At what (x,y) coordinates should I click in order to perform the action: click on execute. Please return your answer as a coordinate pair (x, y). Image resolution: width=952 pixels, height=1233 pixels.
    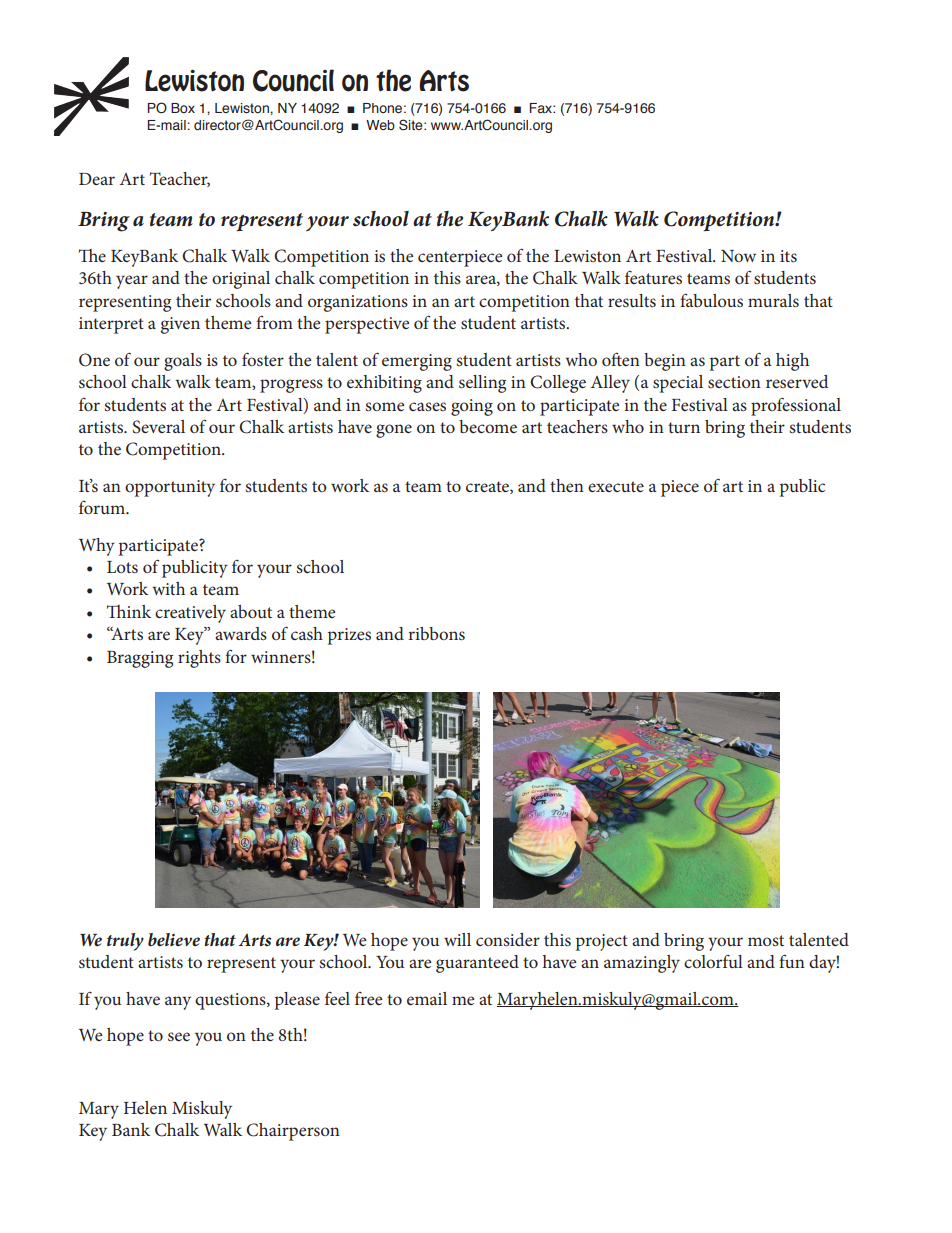
    Looking at the image, I should click on (616, 486).
